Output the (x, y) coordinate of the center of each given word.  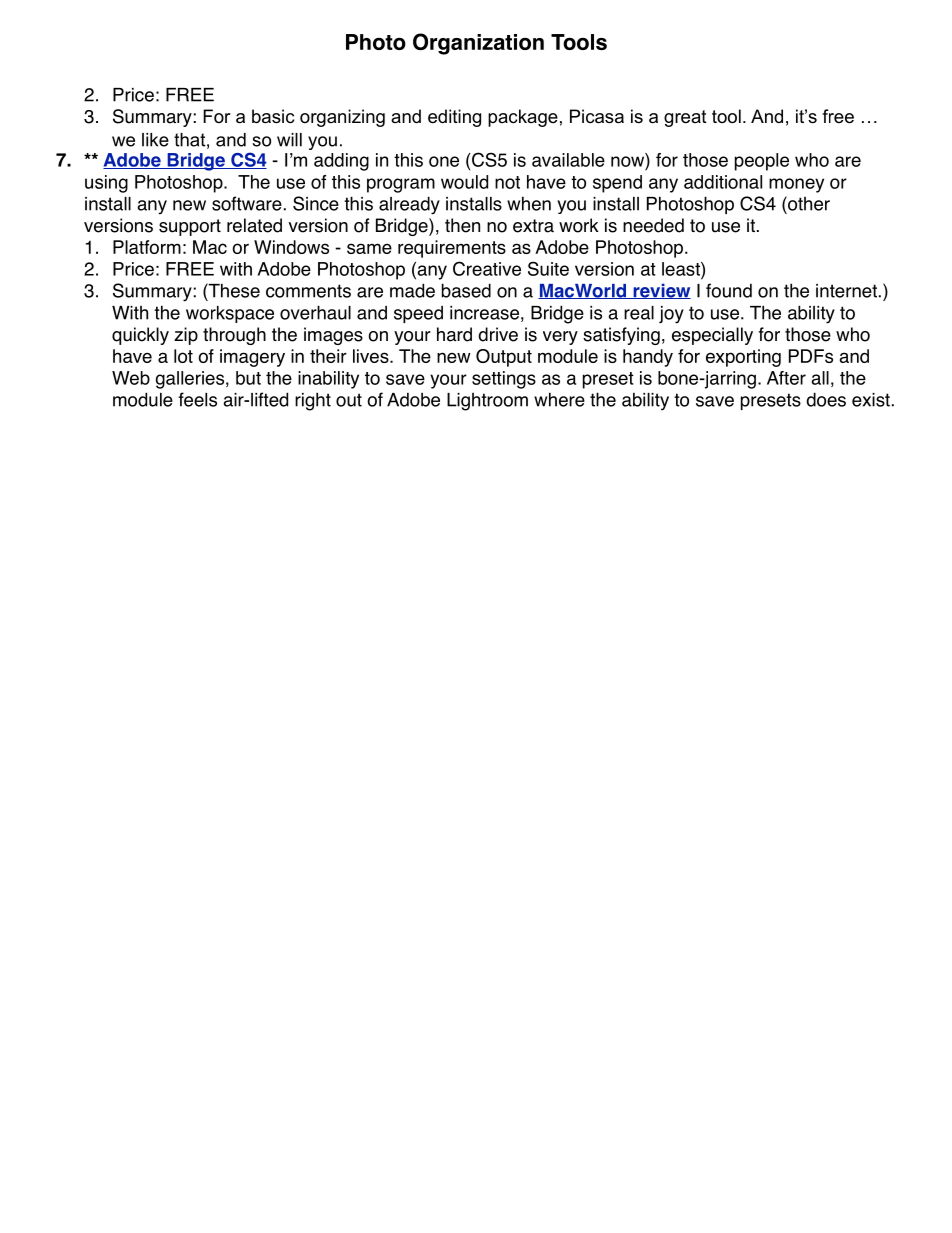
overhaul (315, 312)
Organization (478, 44)
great (685, 118)
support (190, 227)
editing (454, 118)
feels (197, 399)
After (786, 378)
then (462, 225)
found (729, 290)
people (762, 162)
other (808, 203)
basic (273, 116)
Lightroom (487, 402)
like (155, 140)
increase (484, 313)
